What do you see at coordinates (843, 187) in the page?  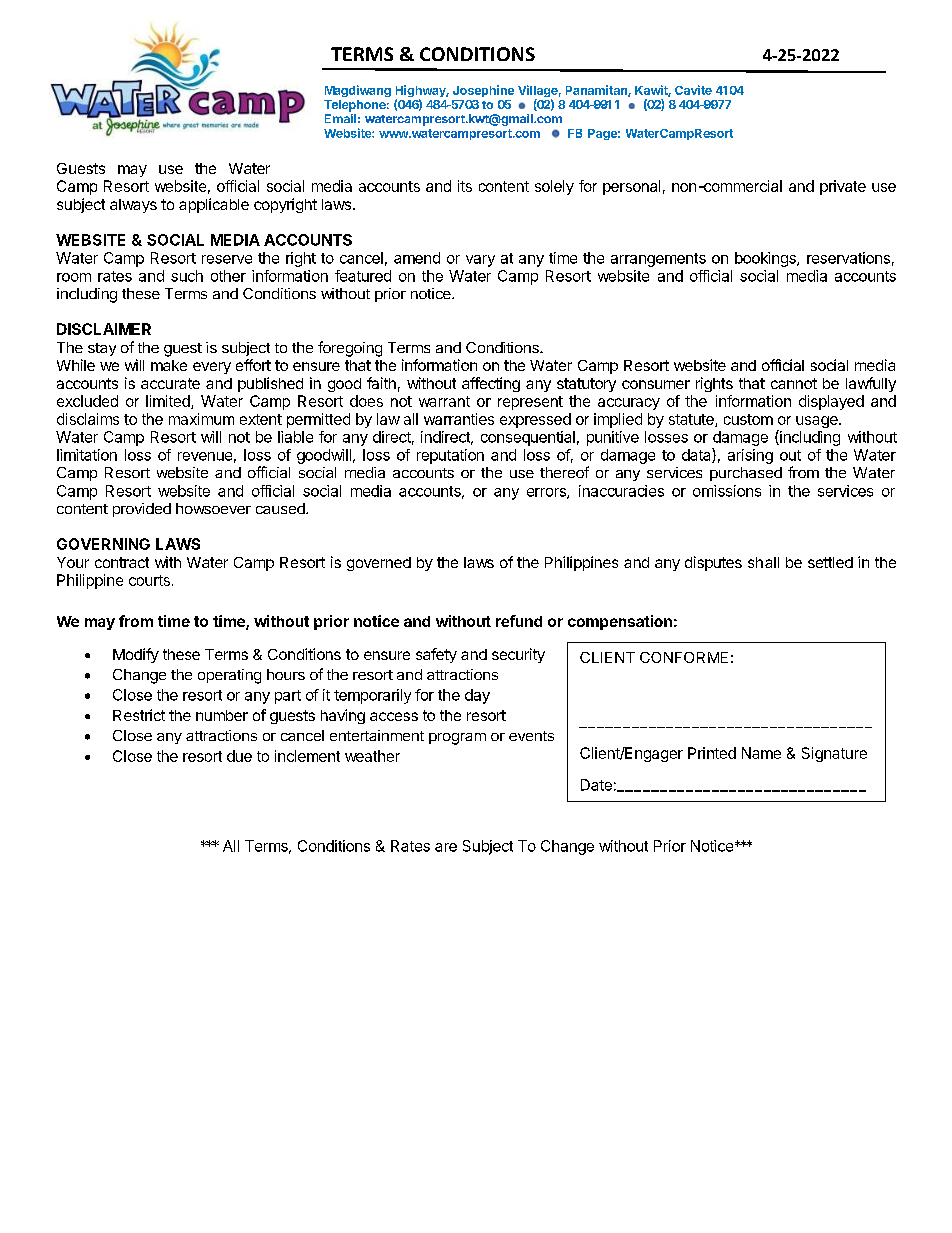 I see `private` at bounding box center [843, 187].
